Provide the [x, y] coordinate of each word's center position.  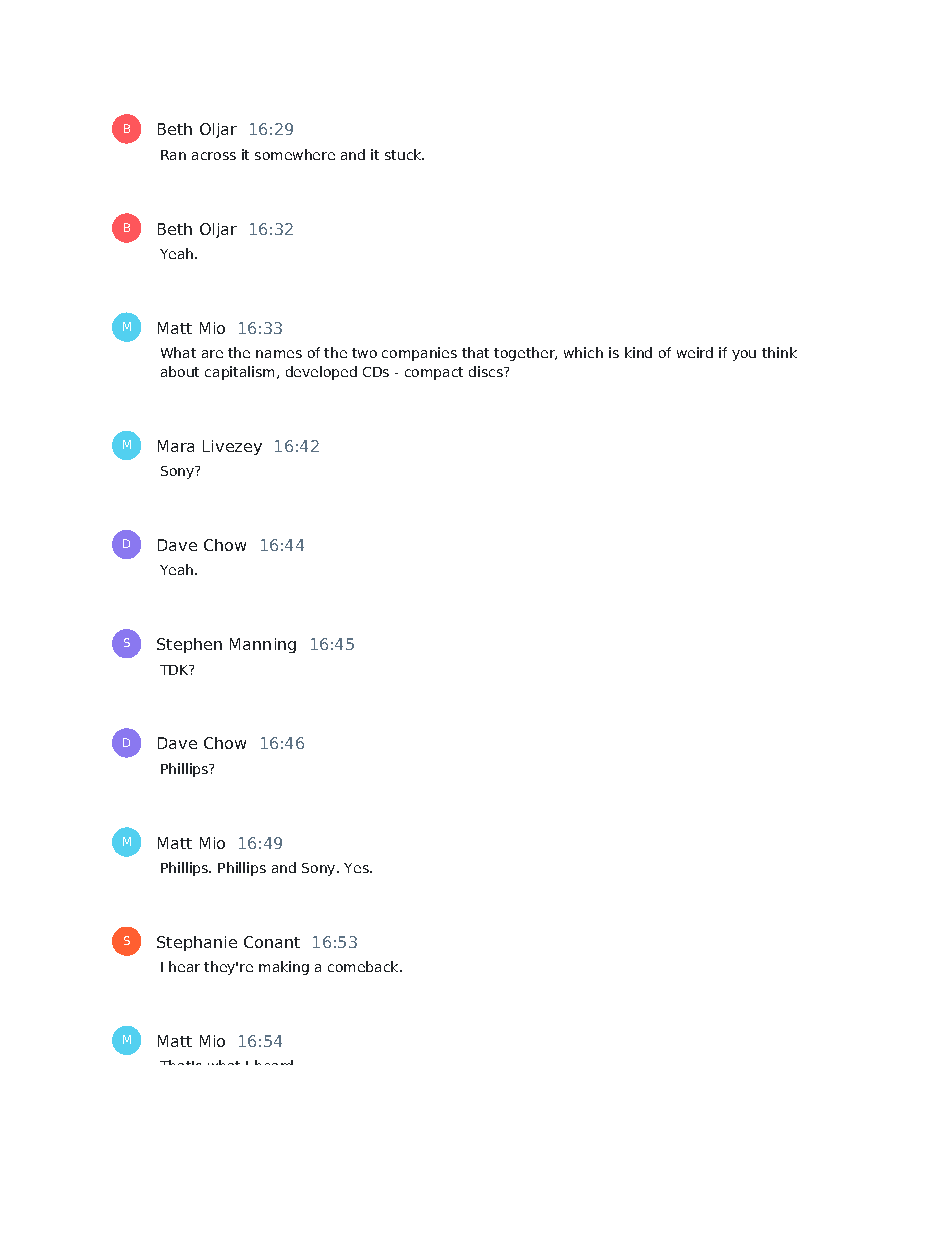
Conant [272, 942]
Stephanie [197, 943]
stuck [404, 154]
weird [695, 352]
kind [638, 352]
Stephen [189, 645]
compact [434, 373]
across [214, 156]
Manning [263, 645]
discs [487, 371]
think [779, 352]
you [744, 355]
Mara [176, 446]
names [279, 354]
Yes [357, 868]
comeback [364, 966]
